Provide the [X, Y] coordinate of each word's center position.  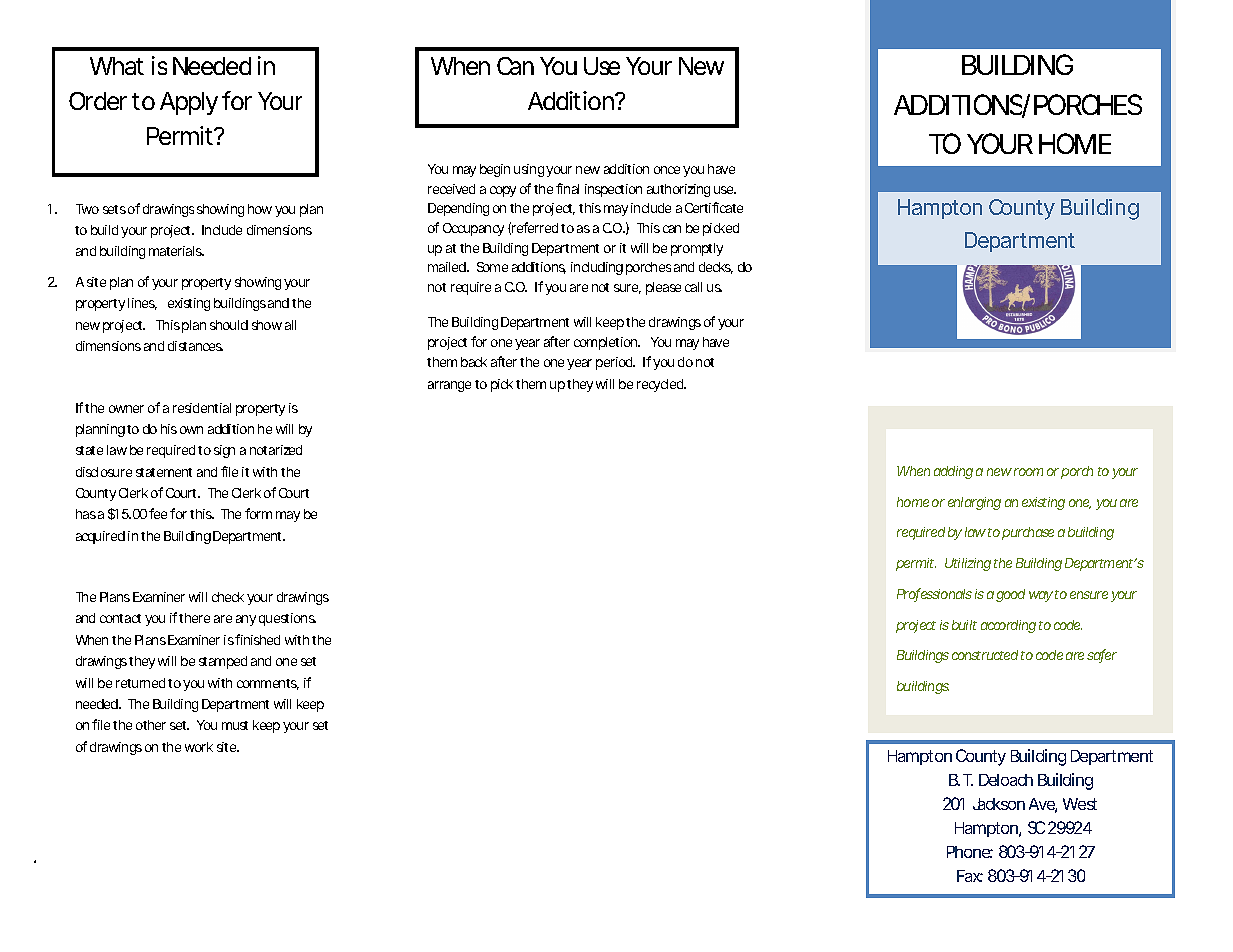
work [199, 747]
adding [953, 472]
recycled [661, 385]
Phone [970, 852]
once [667, 170]
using [529, 170]
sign [224, 451]
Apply [189, 103]
